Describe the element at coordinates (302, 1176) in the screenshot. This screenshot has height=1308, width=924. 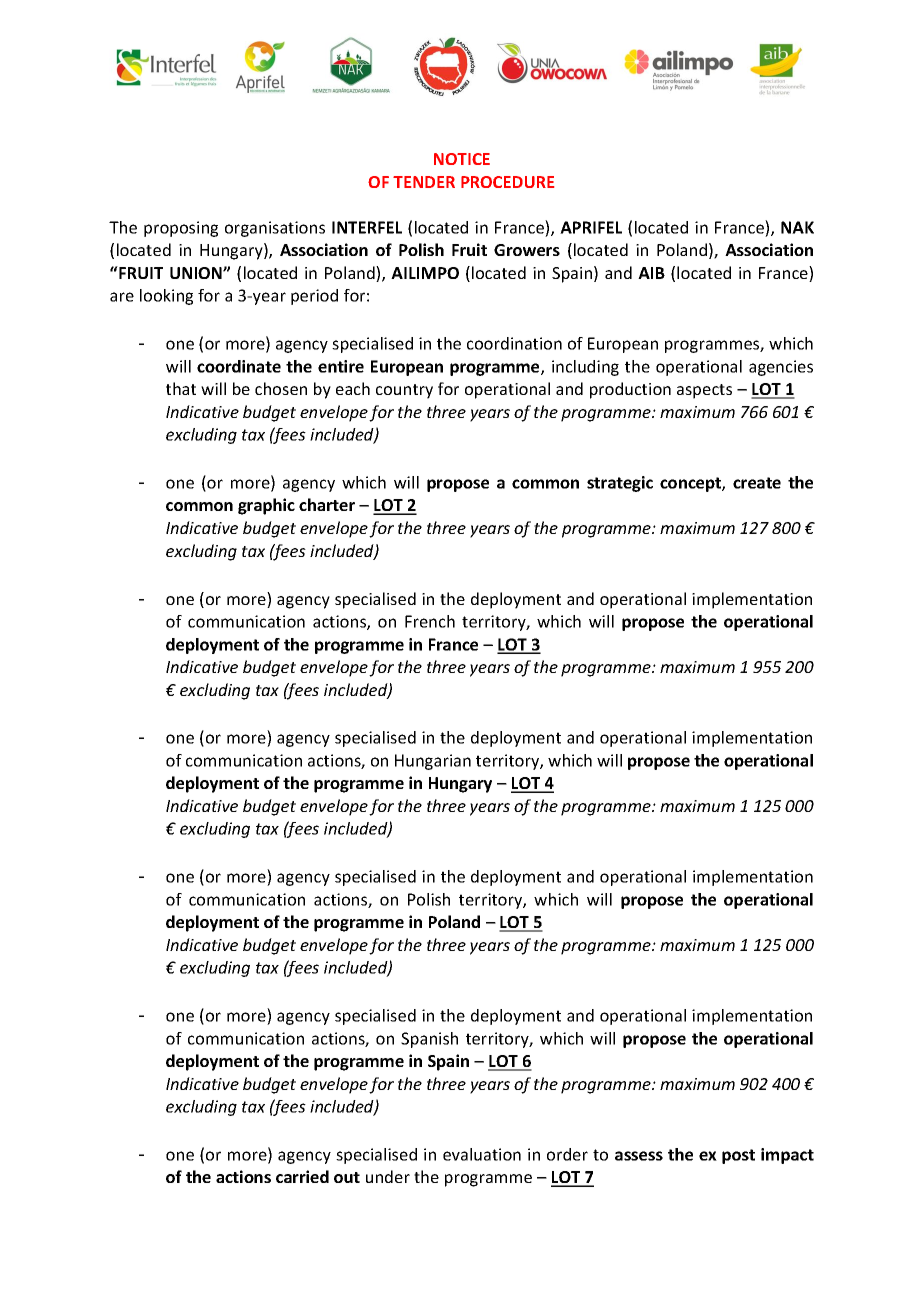
I see `carried` at that location.
